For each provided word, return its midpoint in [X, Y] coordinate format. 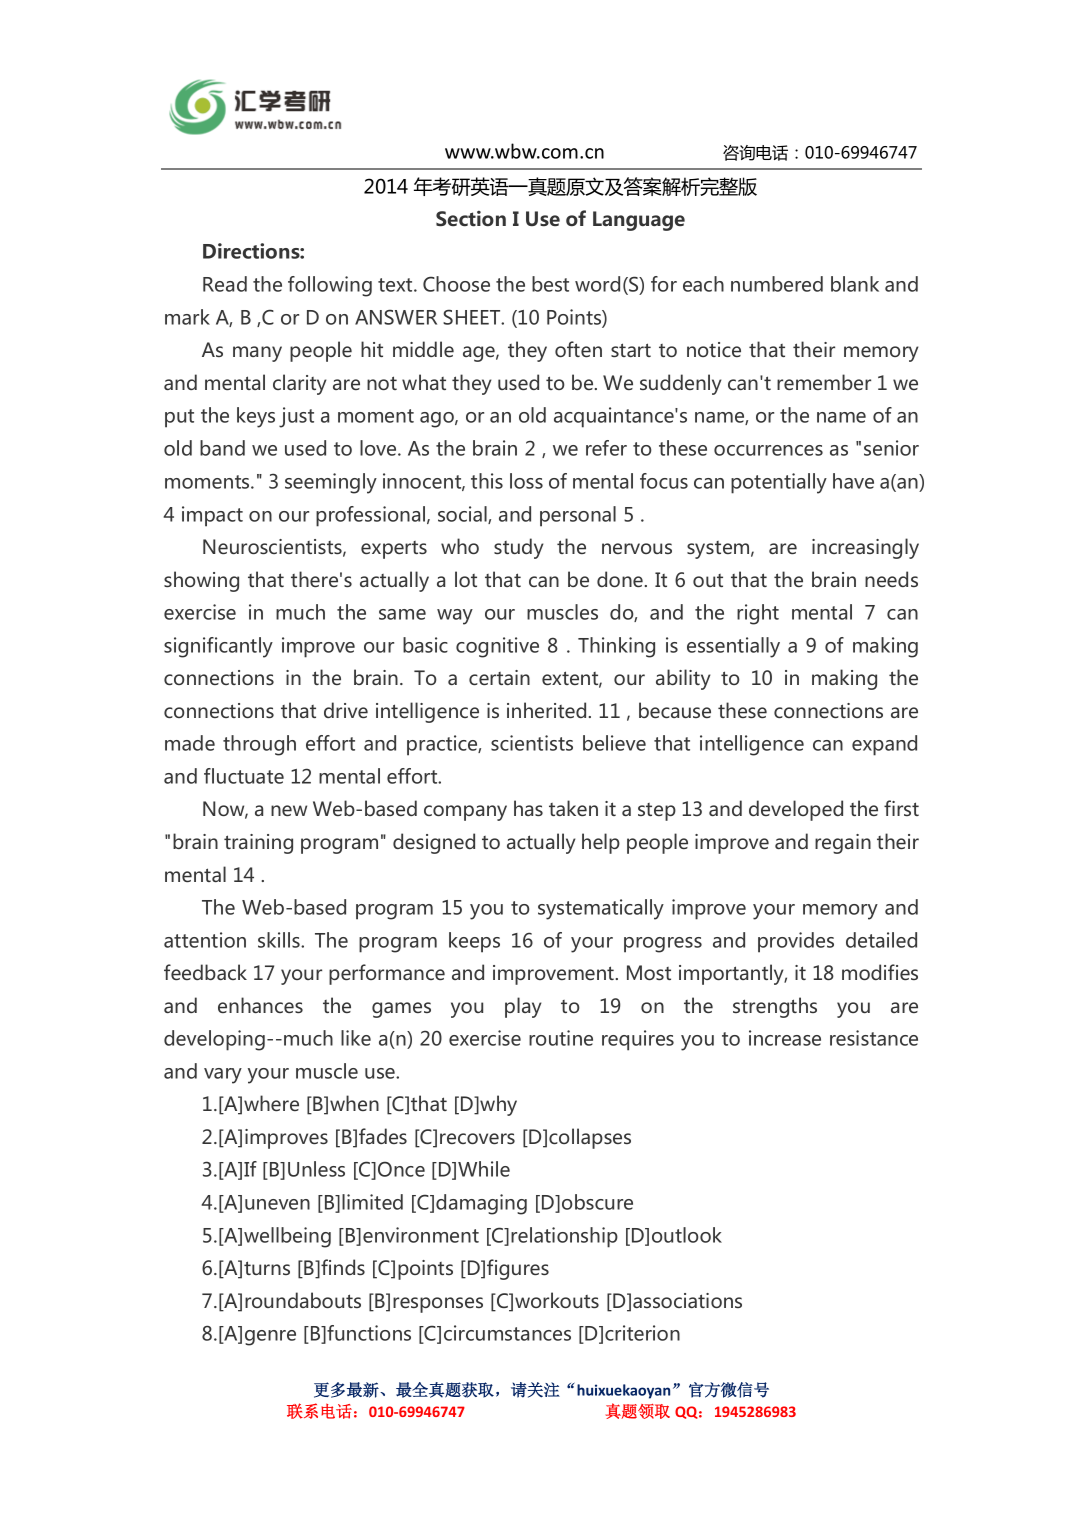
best [550, 284]
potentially [779, 483]
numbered [777, 284]
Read [225, 284]
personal [578, 516]
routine [561, 1038]
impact [212, 516]
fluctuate [244, 776]
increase [785, 1038]
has [528, 808]
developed [796, 810]
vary [223, 1076]
